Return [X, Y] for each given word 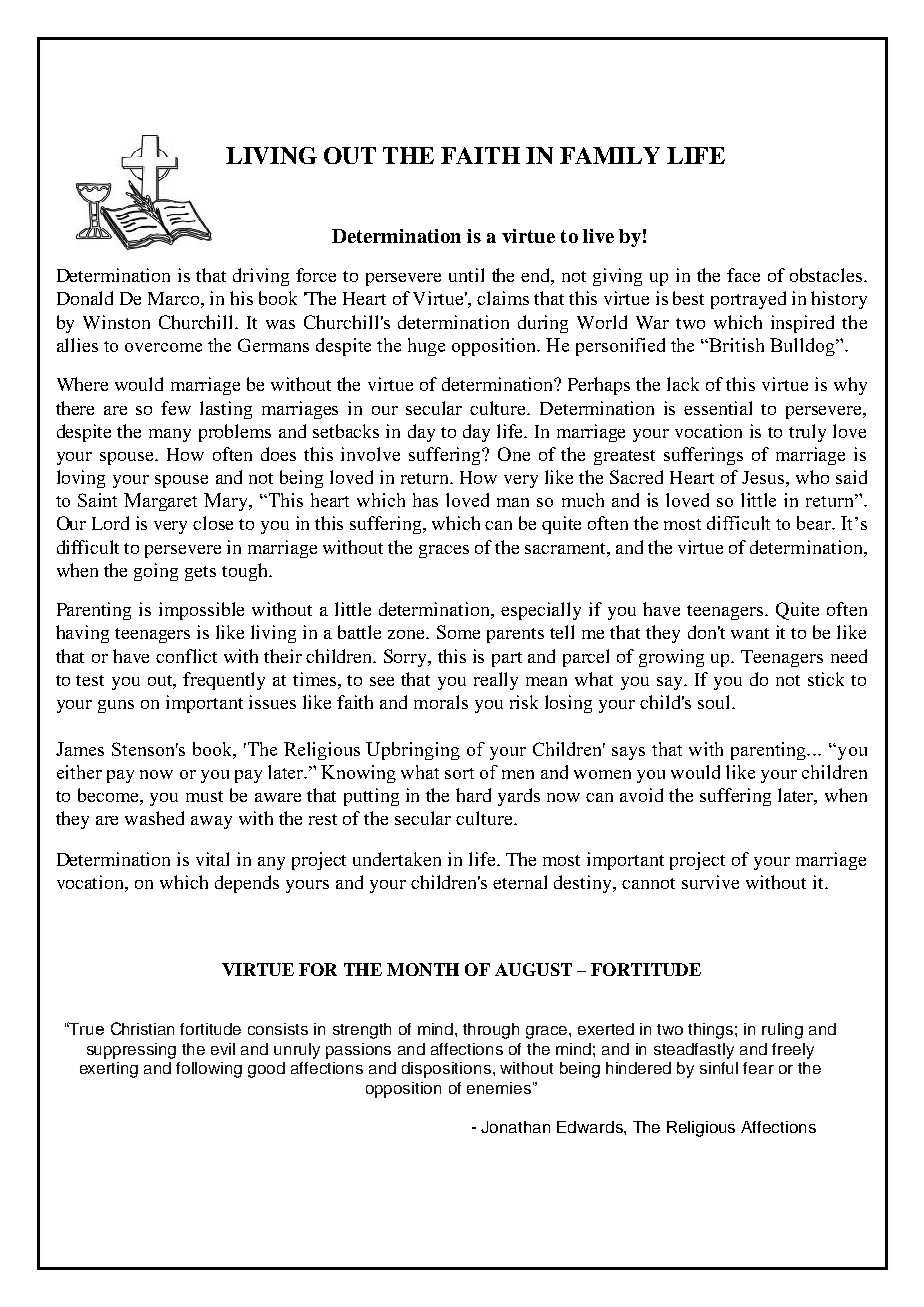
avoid [641, 795]
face [743, 275]
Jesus [763, 477]
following [209, 1070]
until [466, 275]
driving [261, 277]
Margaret [160, 502]
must [204, 796]
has [425, 500]
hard [473, 795]
